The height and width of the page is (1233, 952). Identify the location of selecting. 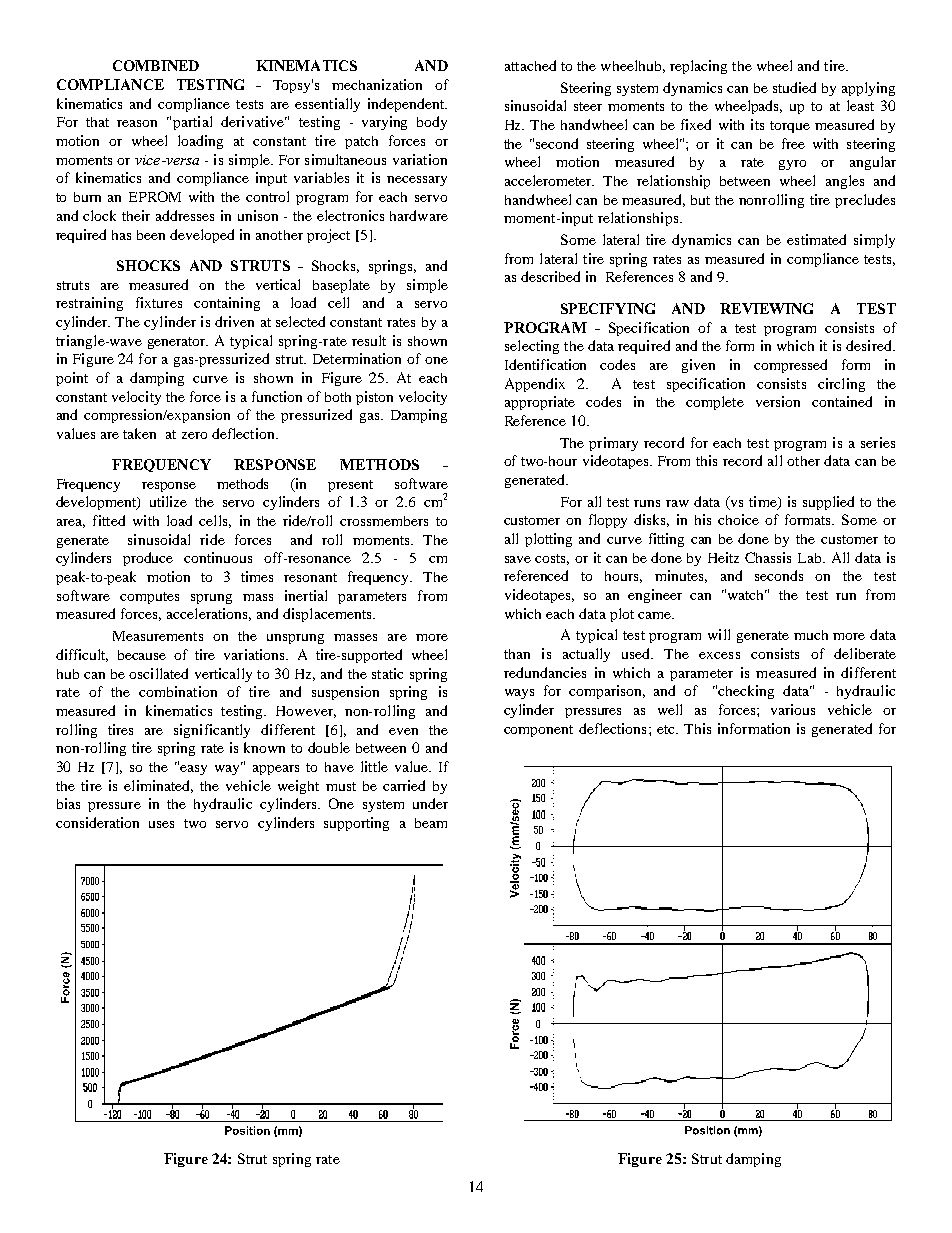
(532, 347).
